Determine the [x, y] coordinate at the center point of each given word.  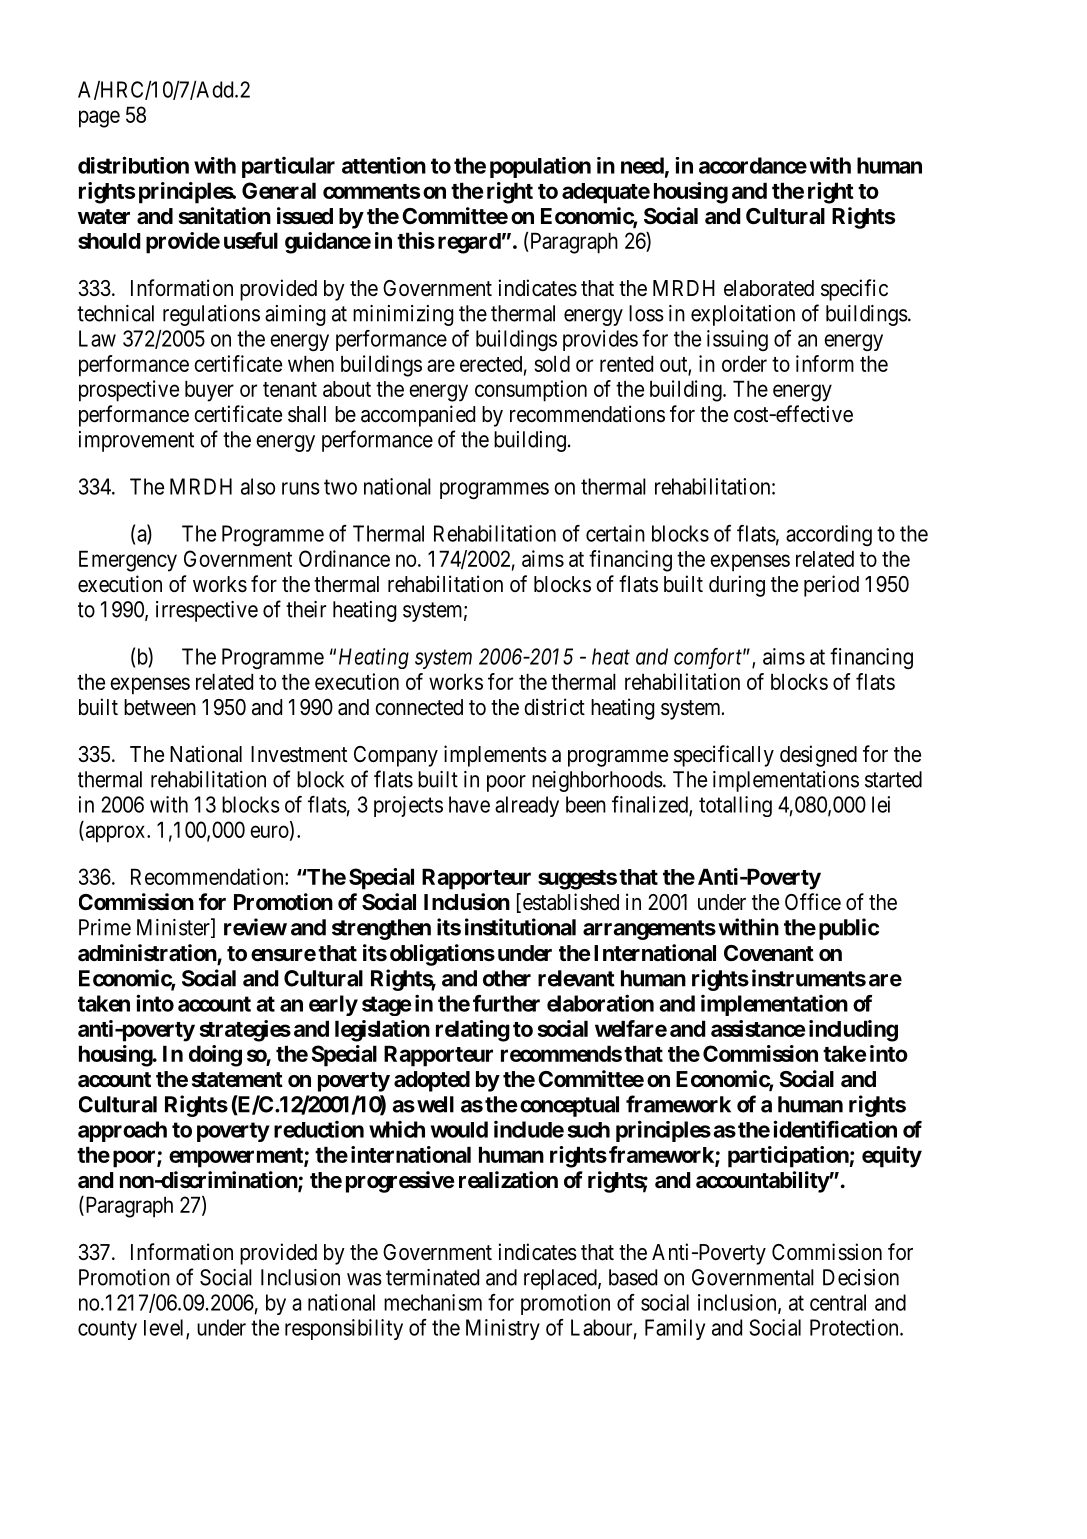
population [540, 167]
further [506, 1003]
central [838, 1302]
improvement [136, 441]
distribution [133, 165]
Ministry [503, 1329]
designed [818, 756]
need [642, 165]
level [165, 1328]
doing [215, 1056]
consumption [531, 391]
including [853, 1031]
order [744, 363]
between [160, 707]
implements [495, 756]
